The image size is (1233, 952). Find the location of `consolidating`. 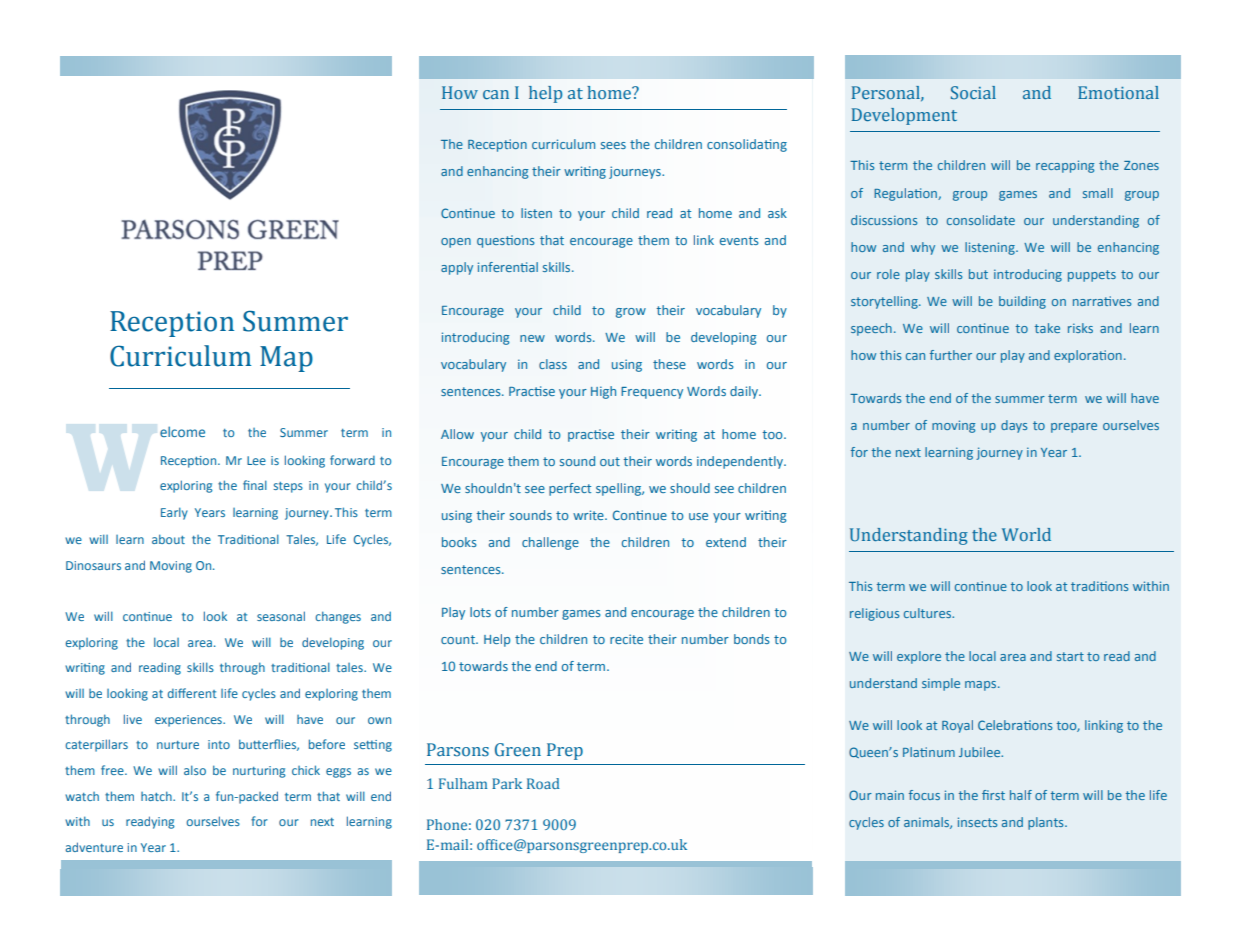

consolidating is located at coordinates (747, 145).
